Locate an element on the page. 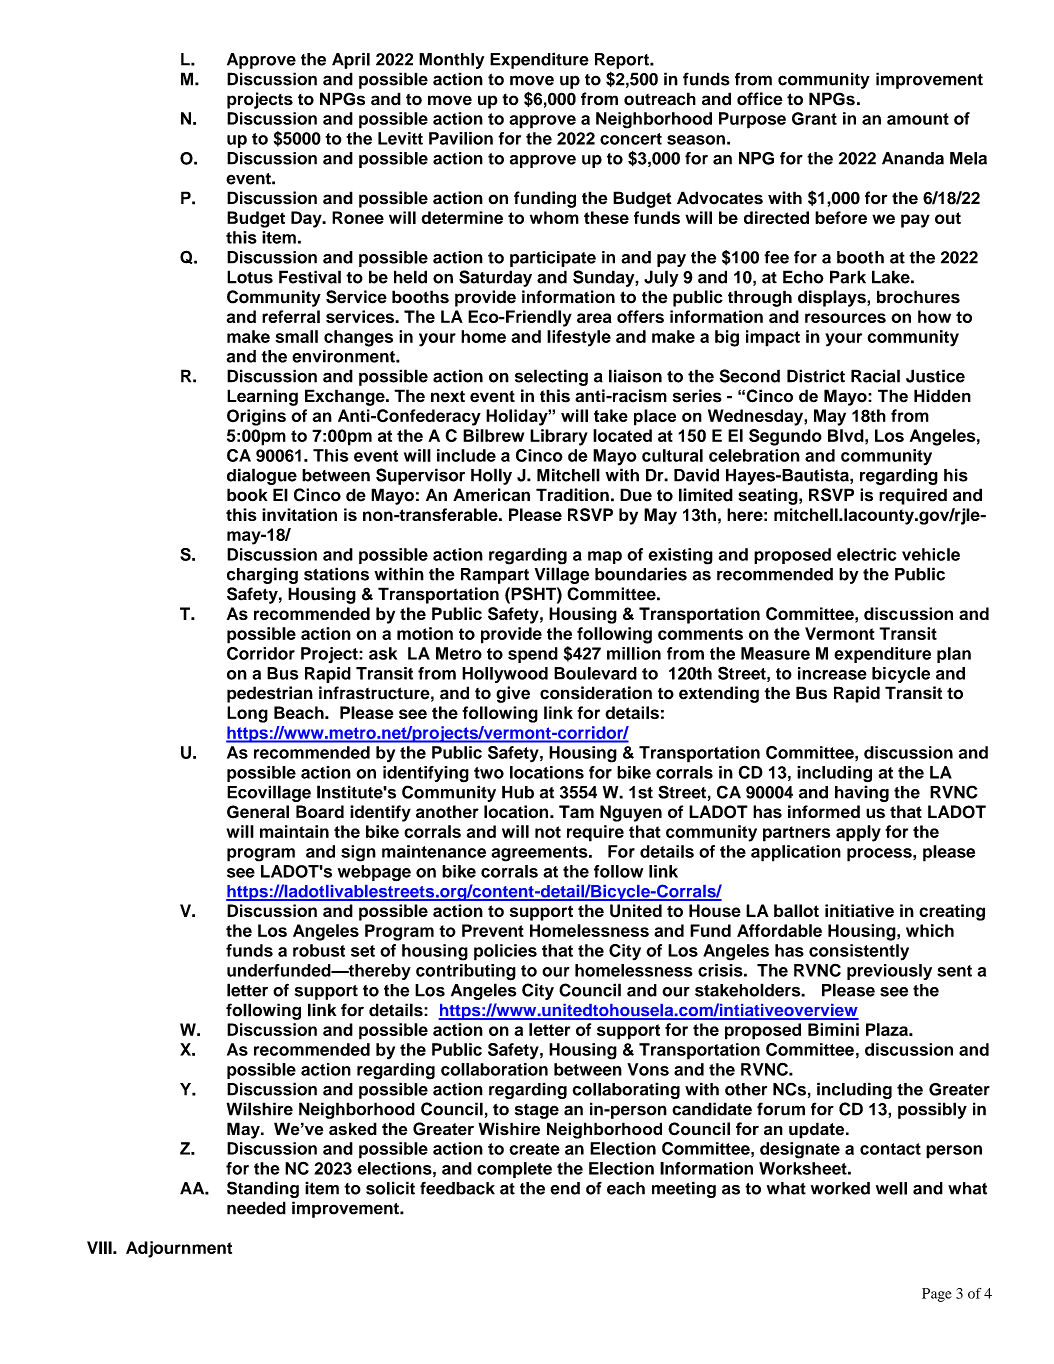 This page has height=1364, width=1054. April is located at coordinates (351, 60).
